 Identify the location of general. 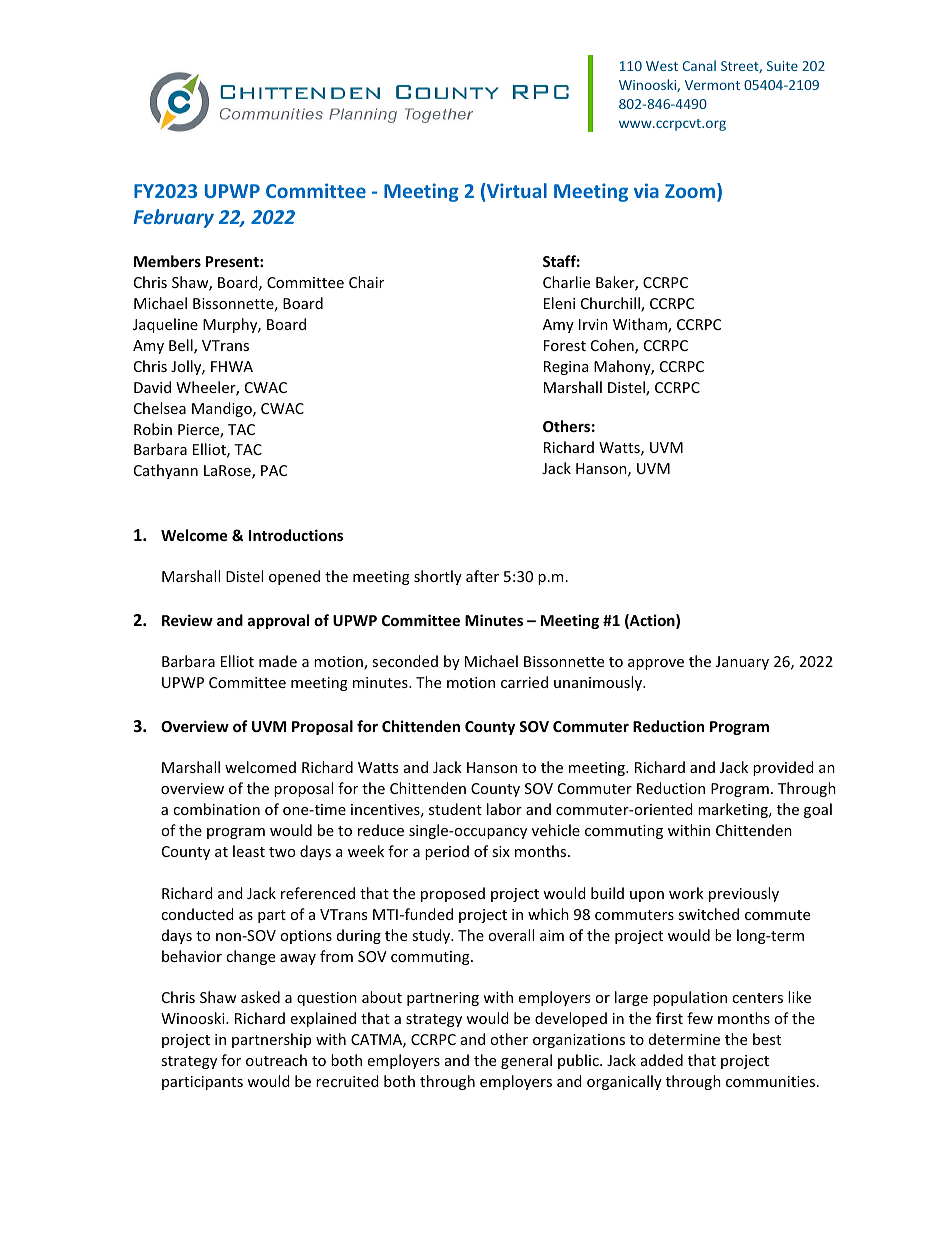
(526, 1061).
